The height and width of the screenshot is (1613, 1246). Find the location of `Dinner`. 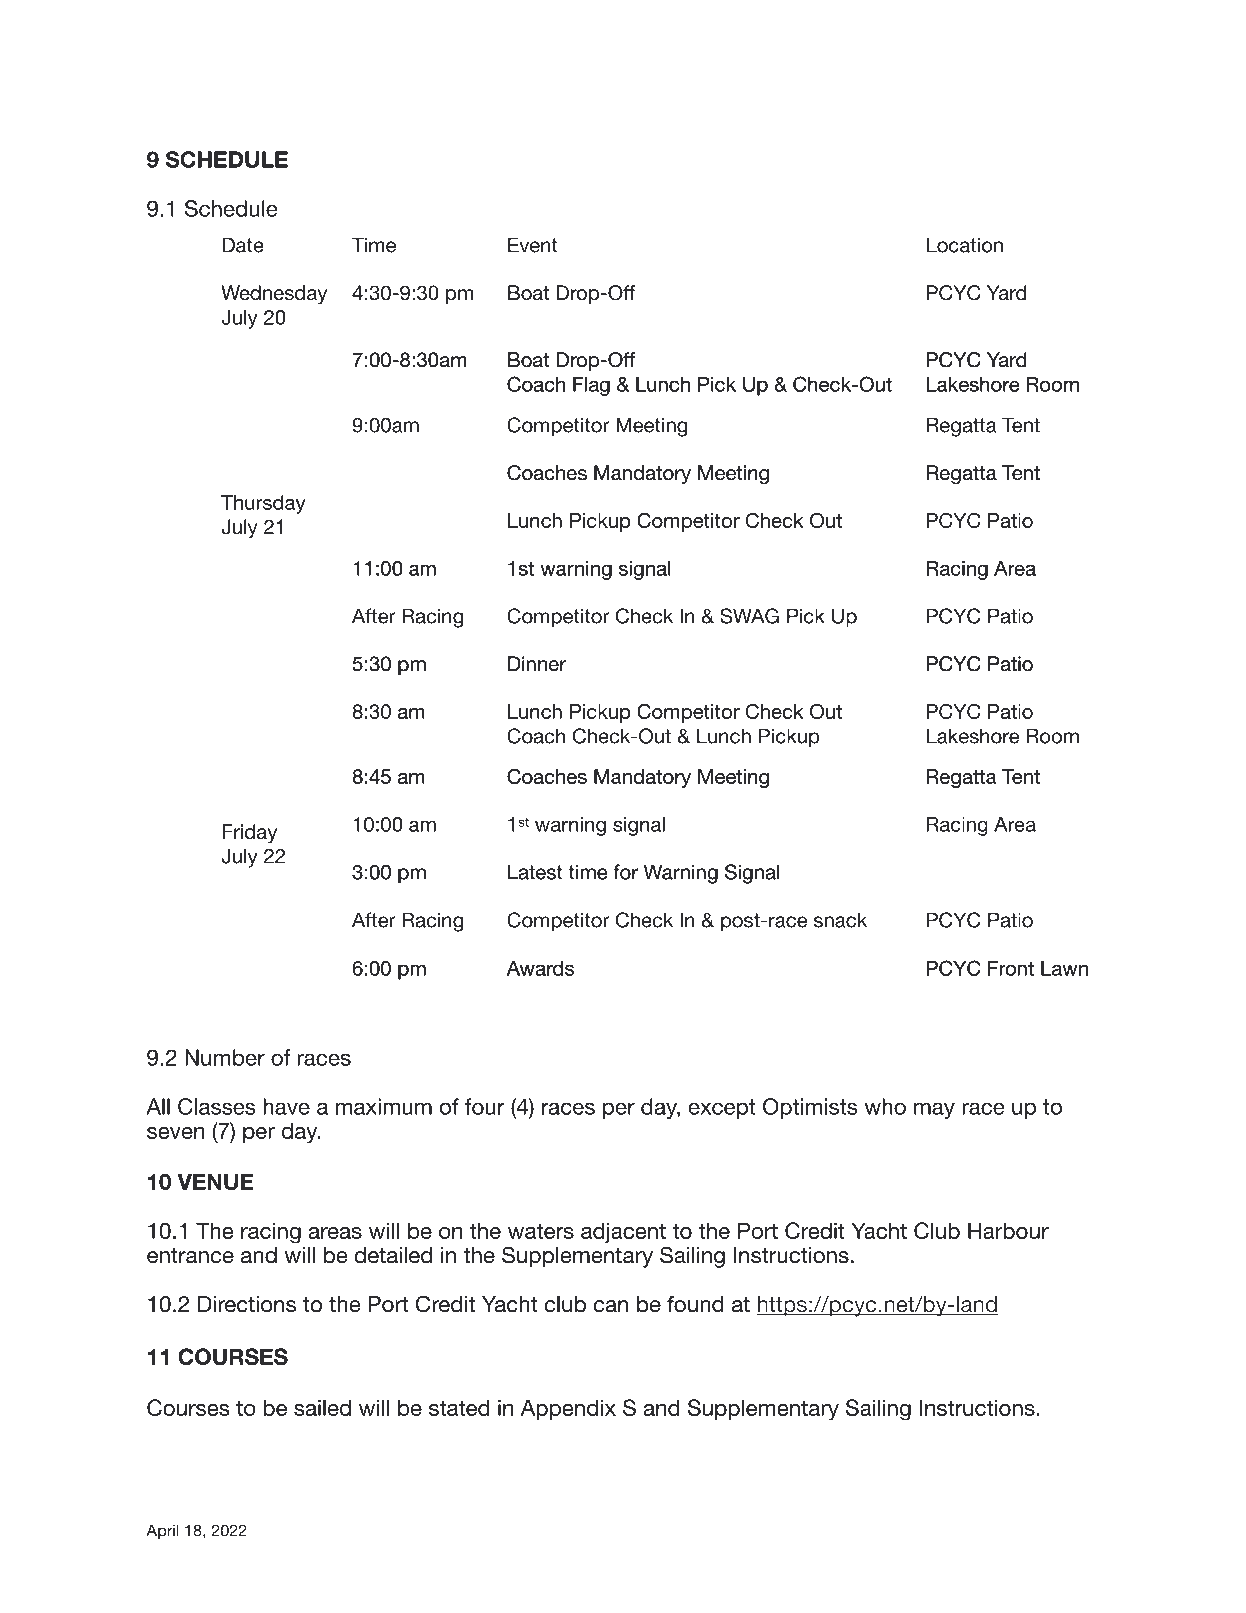

Dinner is located at coordinates (537, 663).
